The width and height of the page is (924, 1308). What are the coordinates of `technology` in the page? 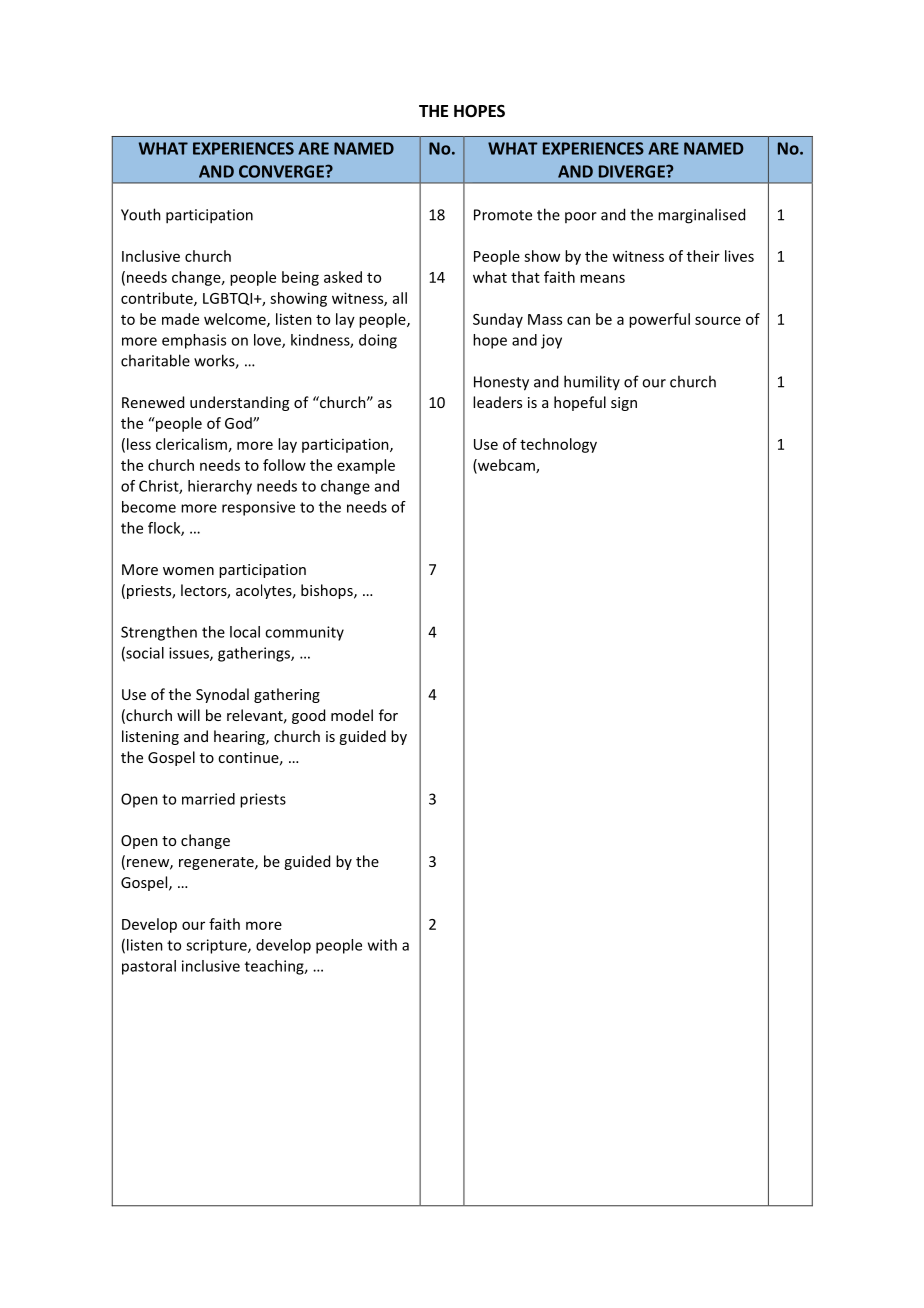 It's located at (558, 445).
